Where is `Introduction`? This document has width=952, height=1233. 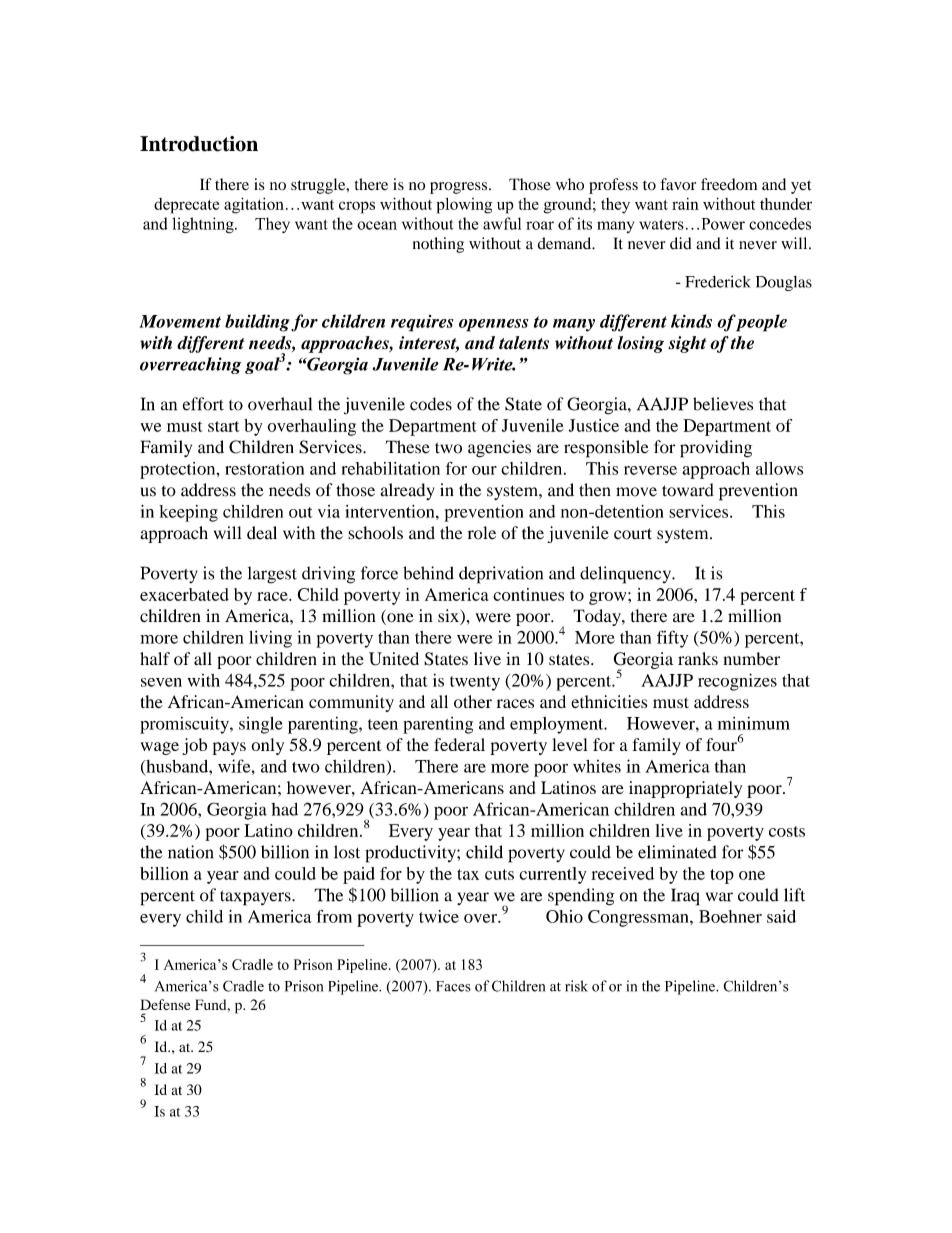
Introduction is located at coordinates (199, 144).
